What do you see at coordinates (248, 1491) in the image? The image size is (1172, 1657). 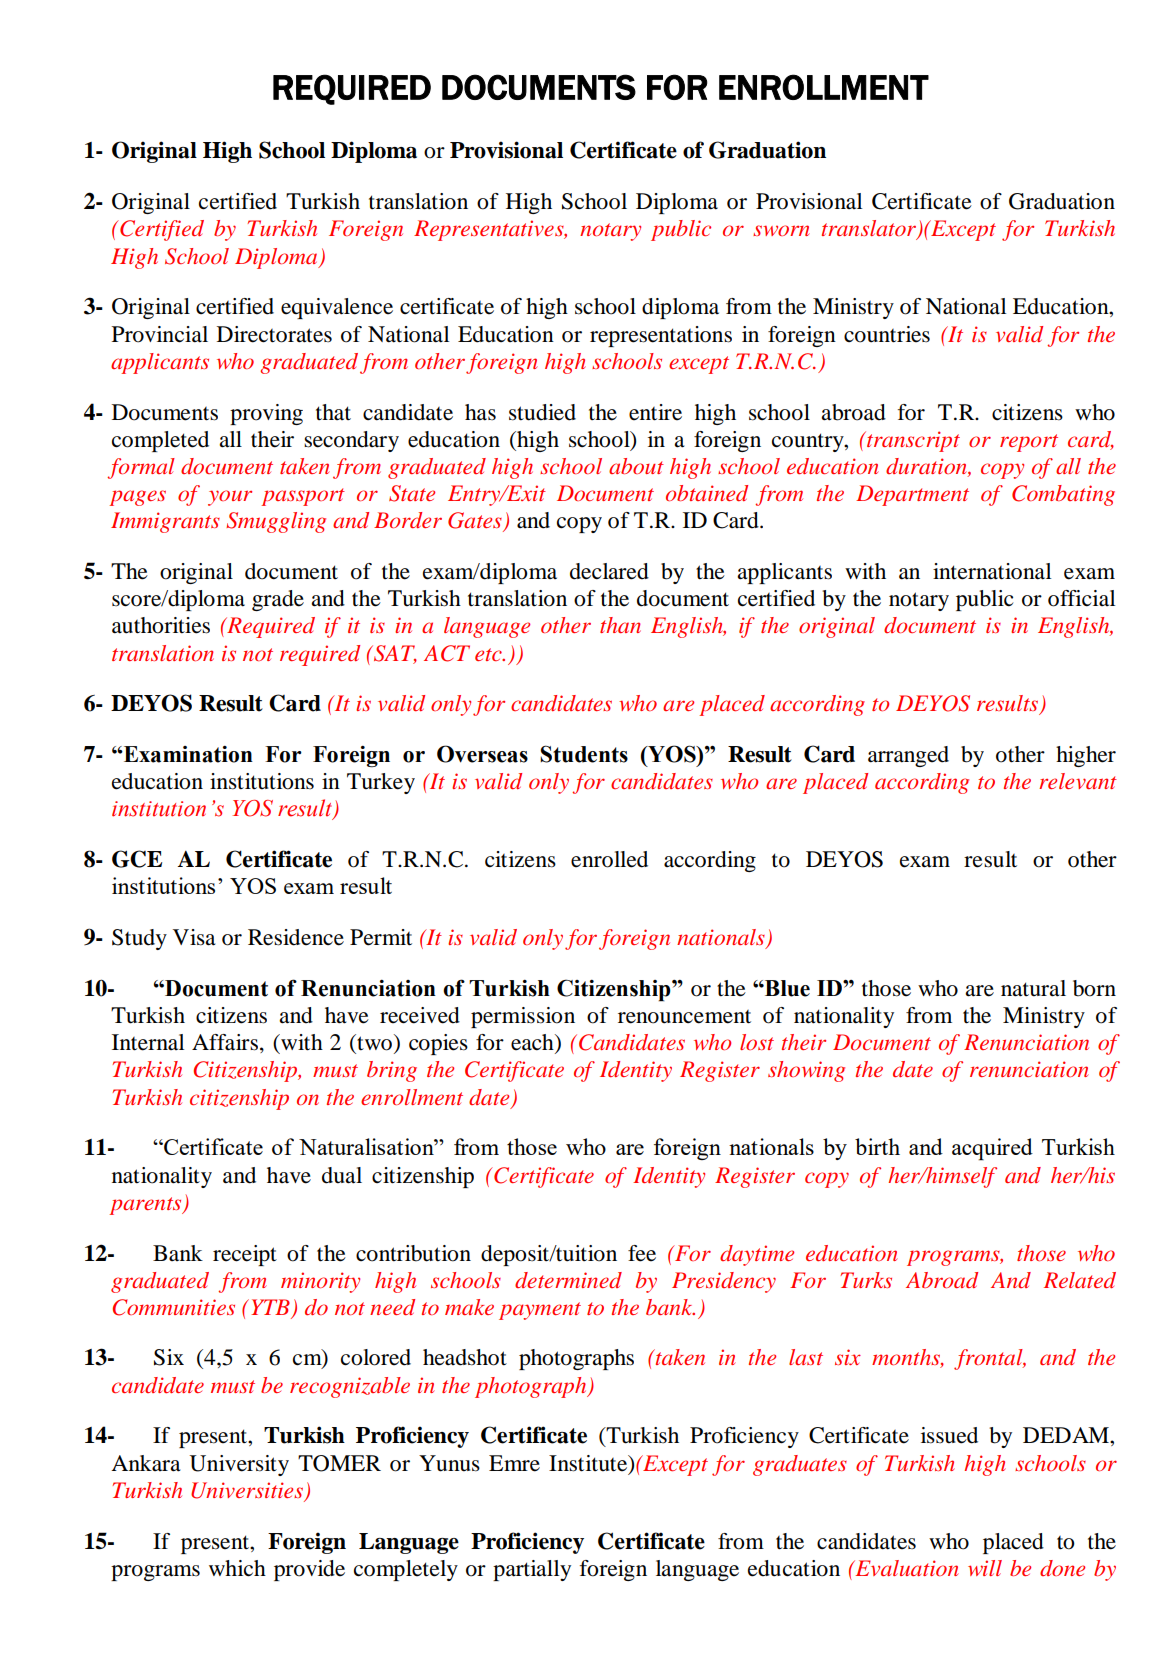 I see `Universities` at bounding box center [248, 1491].
